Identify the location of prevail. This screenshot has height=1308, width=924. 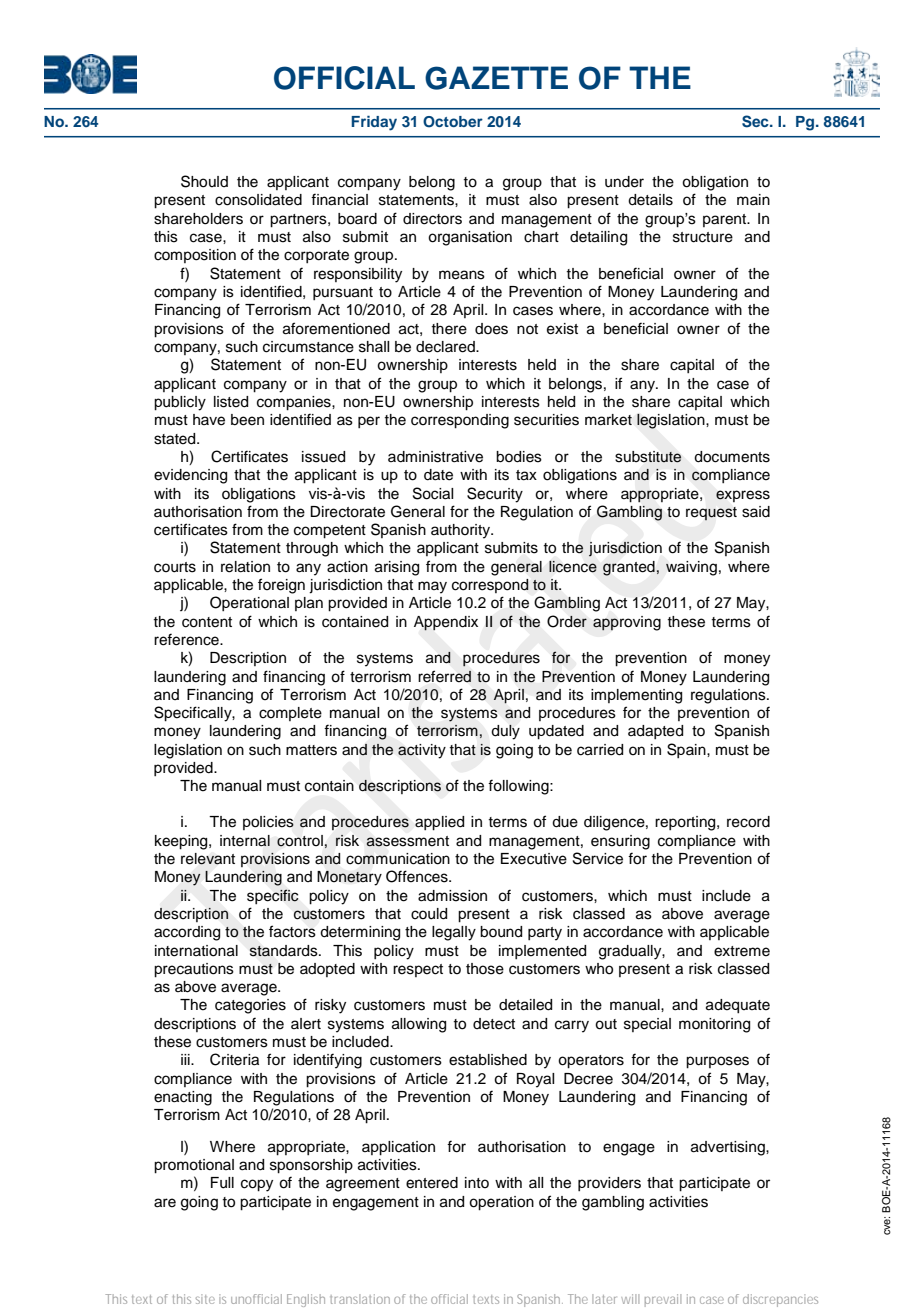
(663, 1300).
